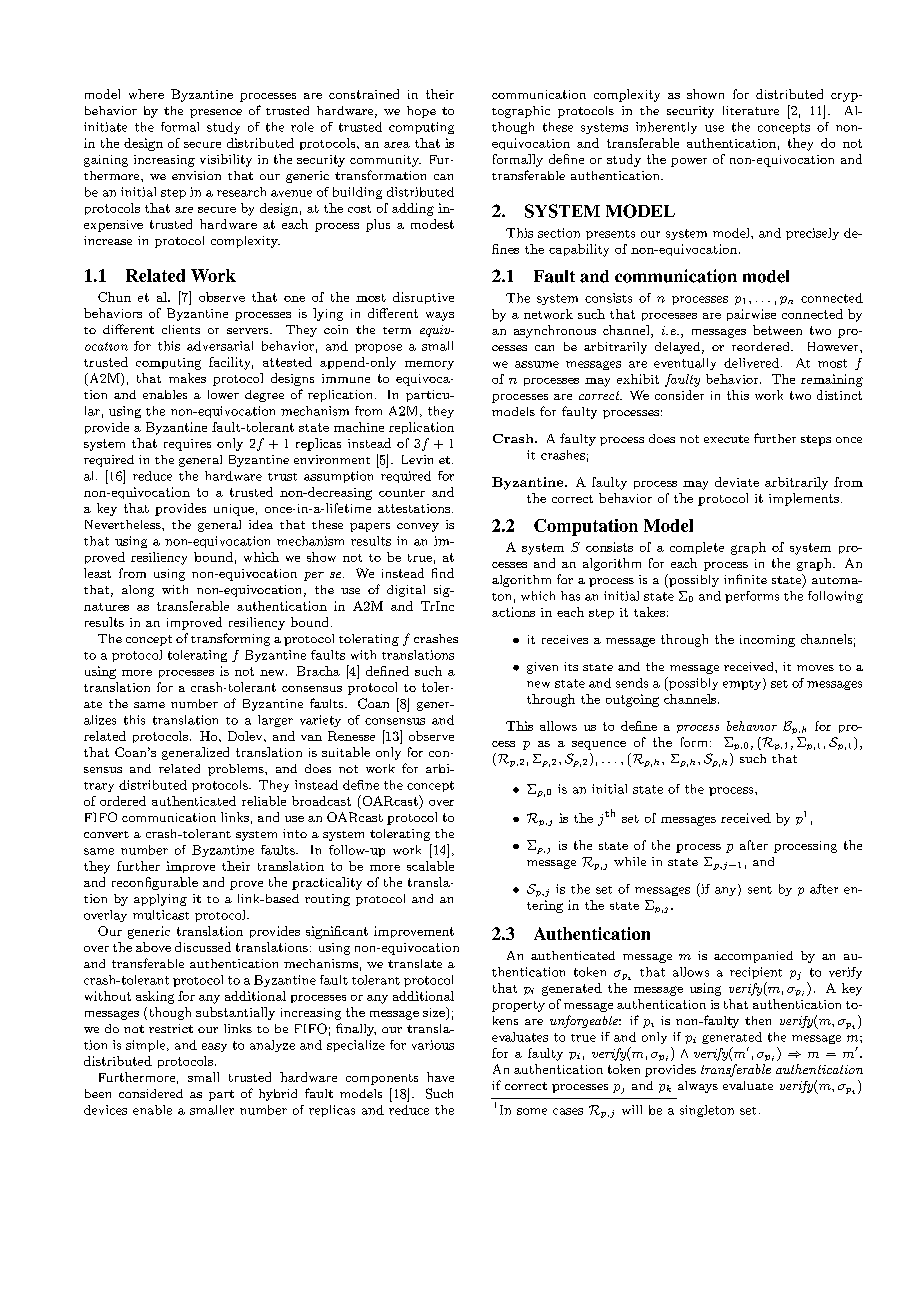 Image resolution: width=924 pixels, height=1308 pixels. Describe the element at coordinates (745, 579) in the page. I see `infinite` at that location.
